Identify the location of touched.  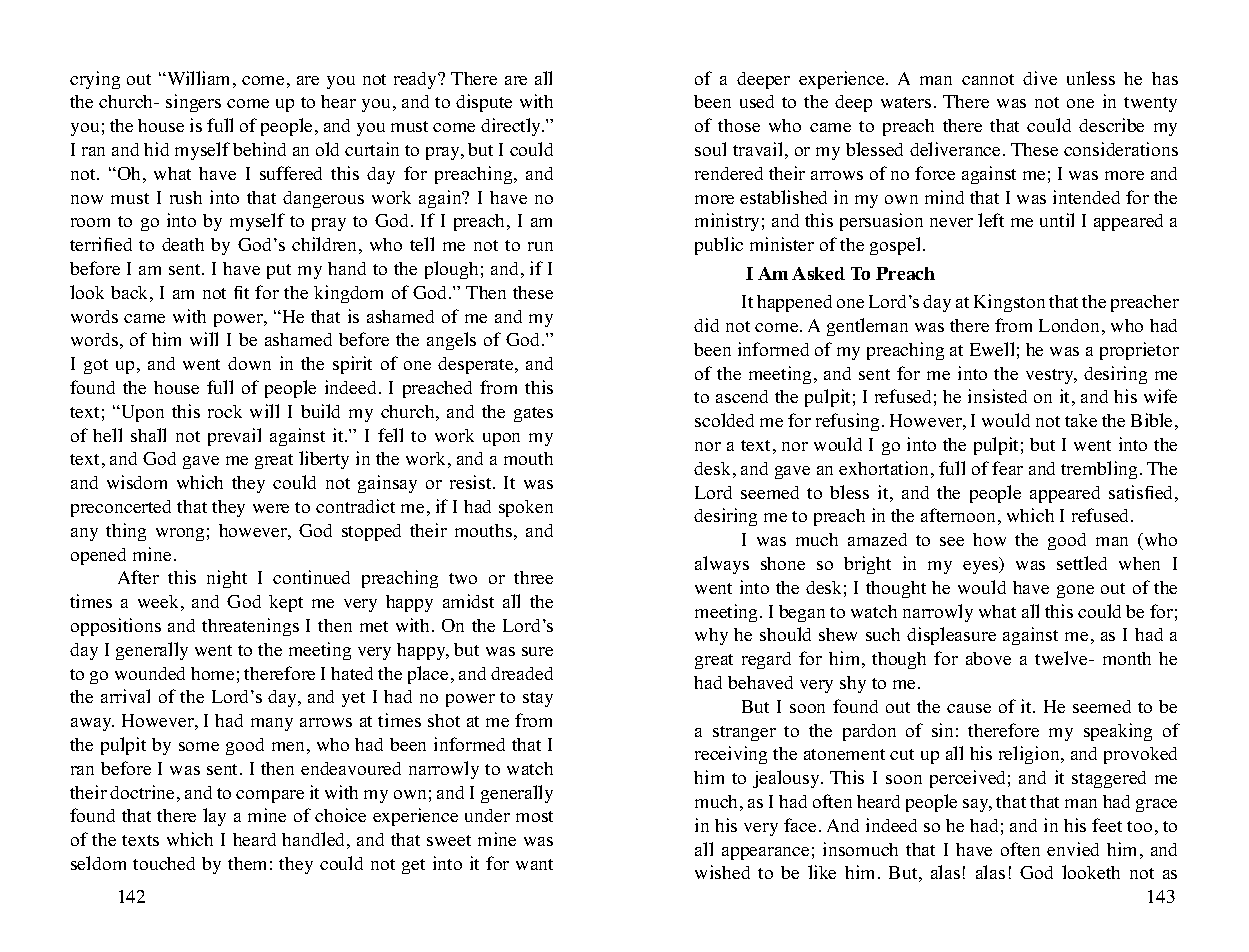
(164, 863).
